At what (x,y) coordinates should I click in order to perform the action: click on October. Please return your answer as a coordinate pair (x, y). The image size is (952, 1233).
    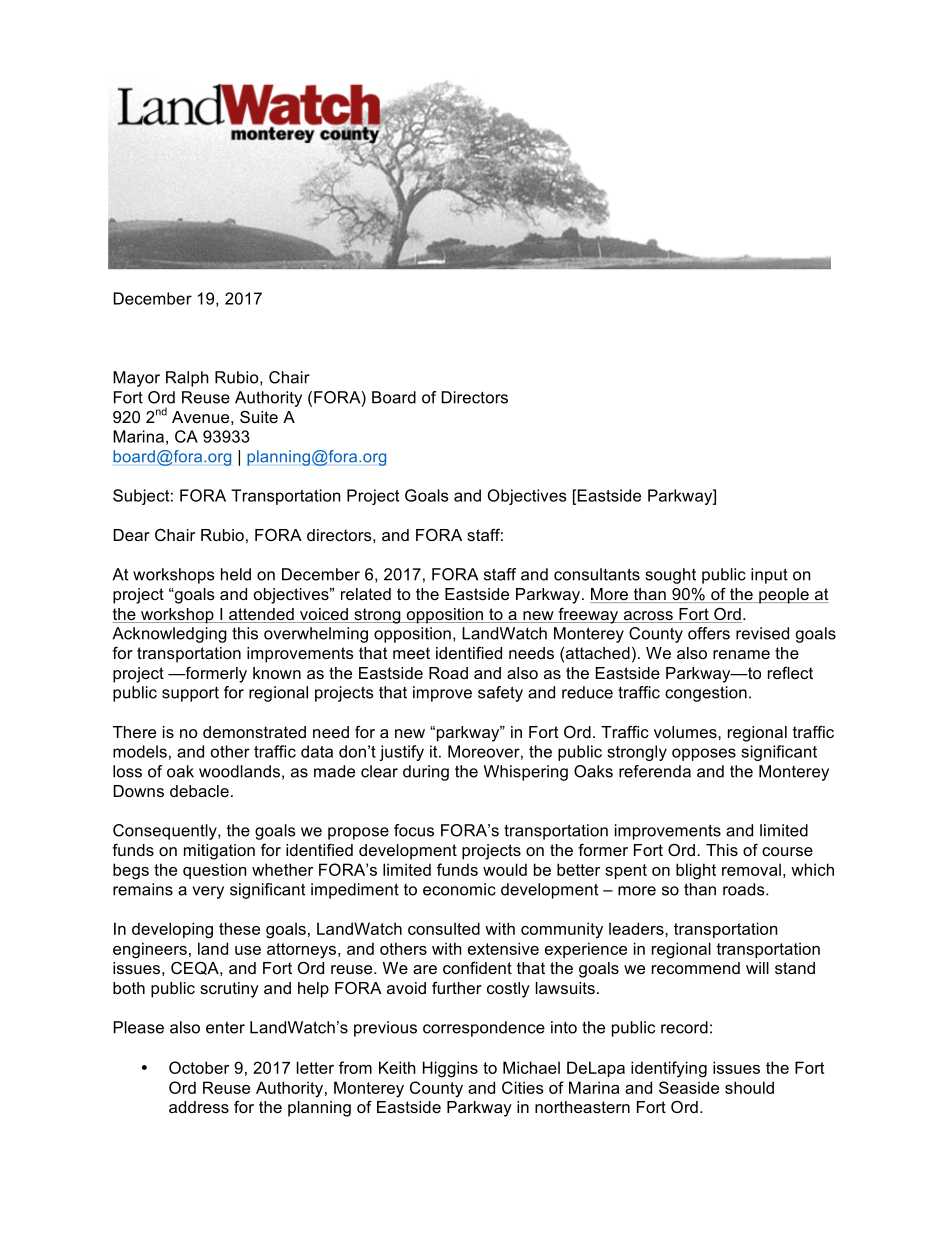
    Looking at the image, I should click on (199, 1067).
